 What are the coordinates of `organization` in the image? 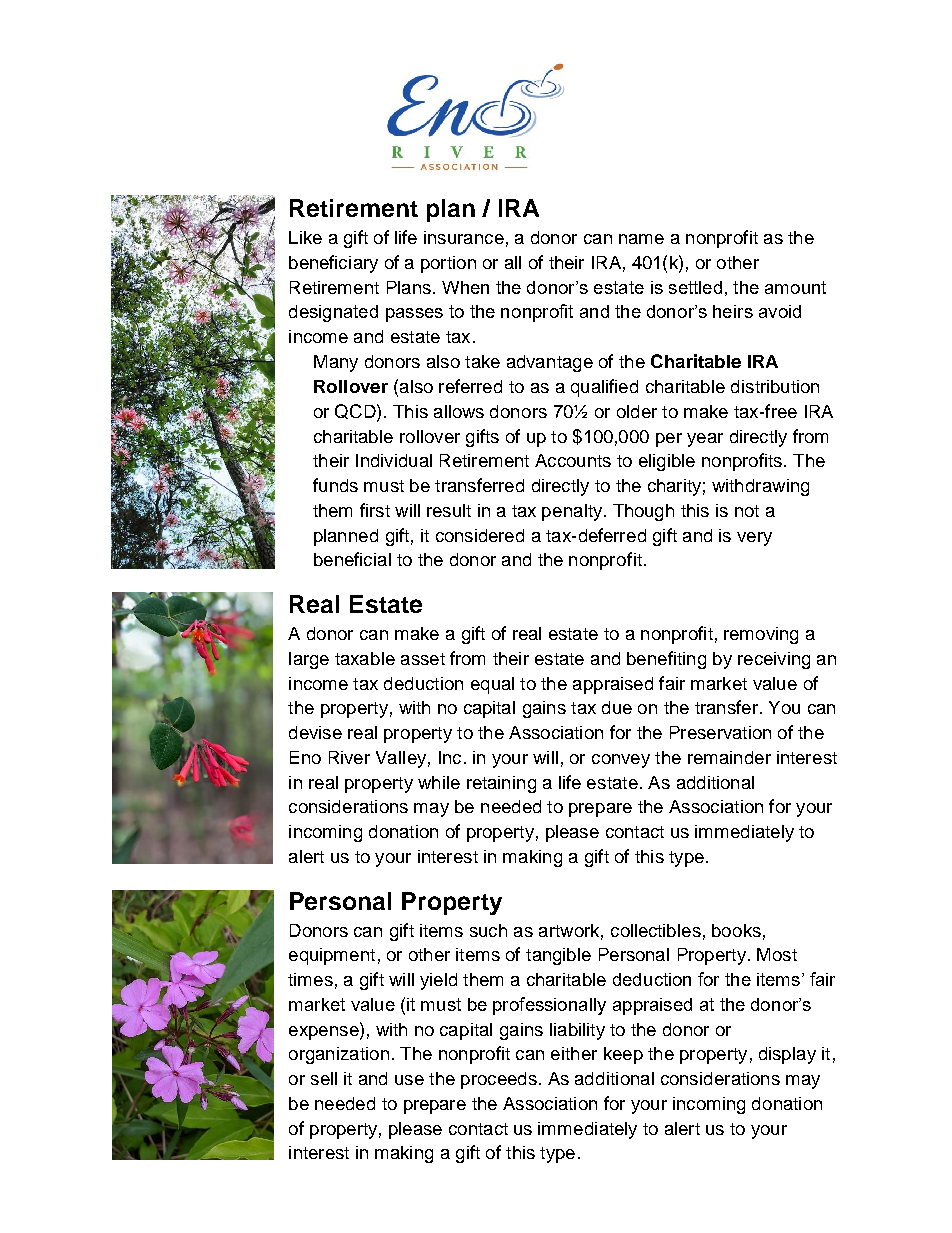 It's located at (339, 1055).
